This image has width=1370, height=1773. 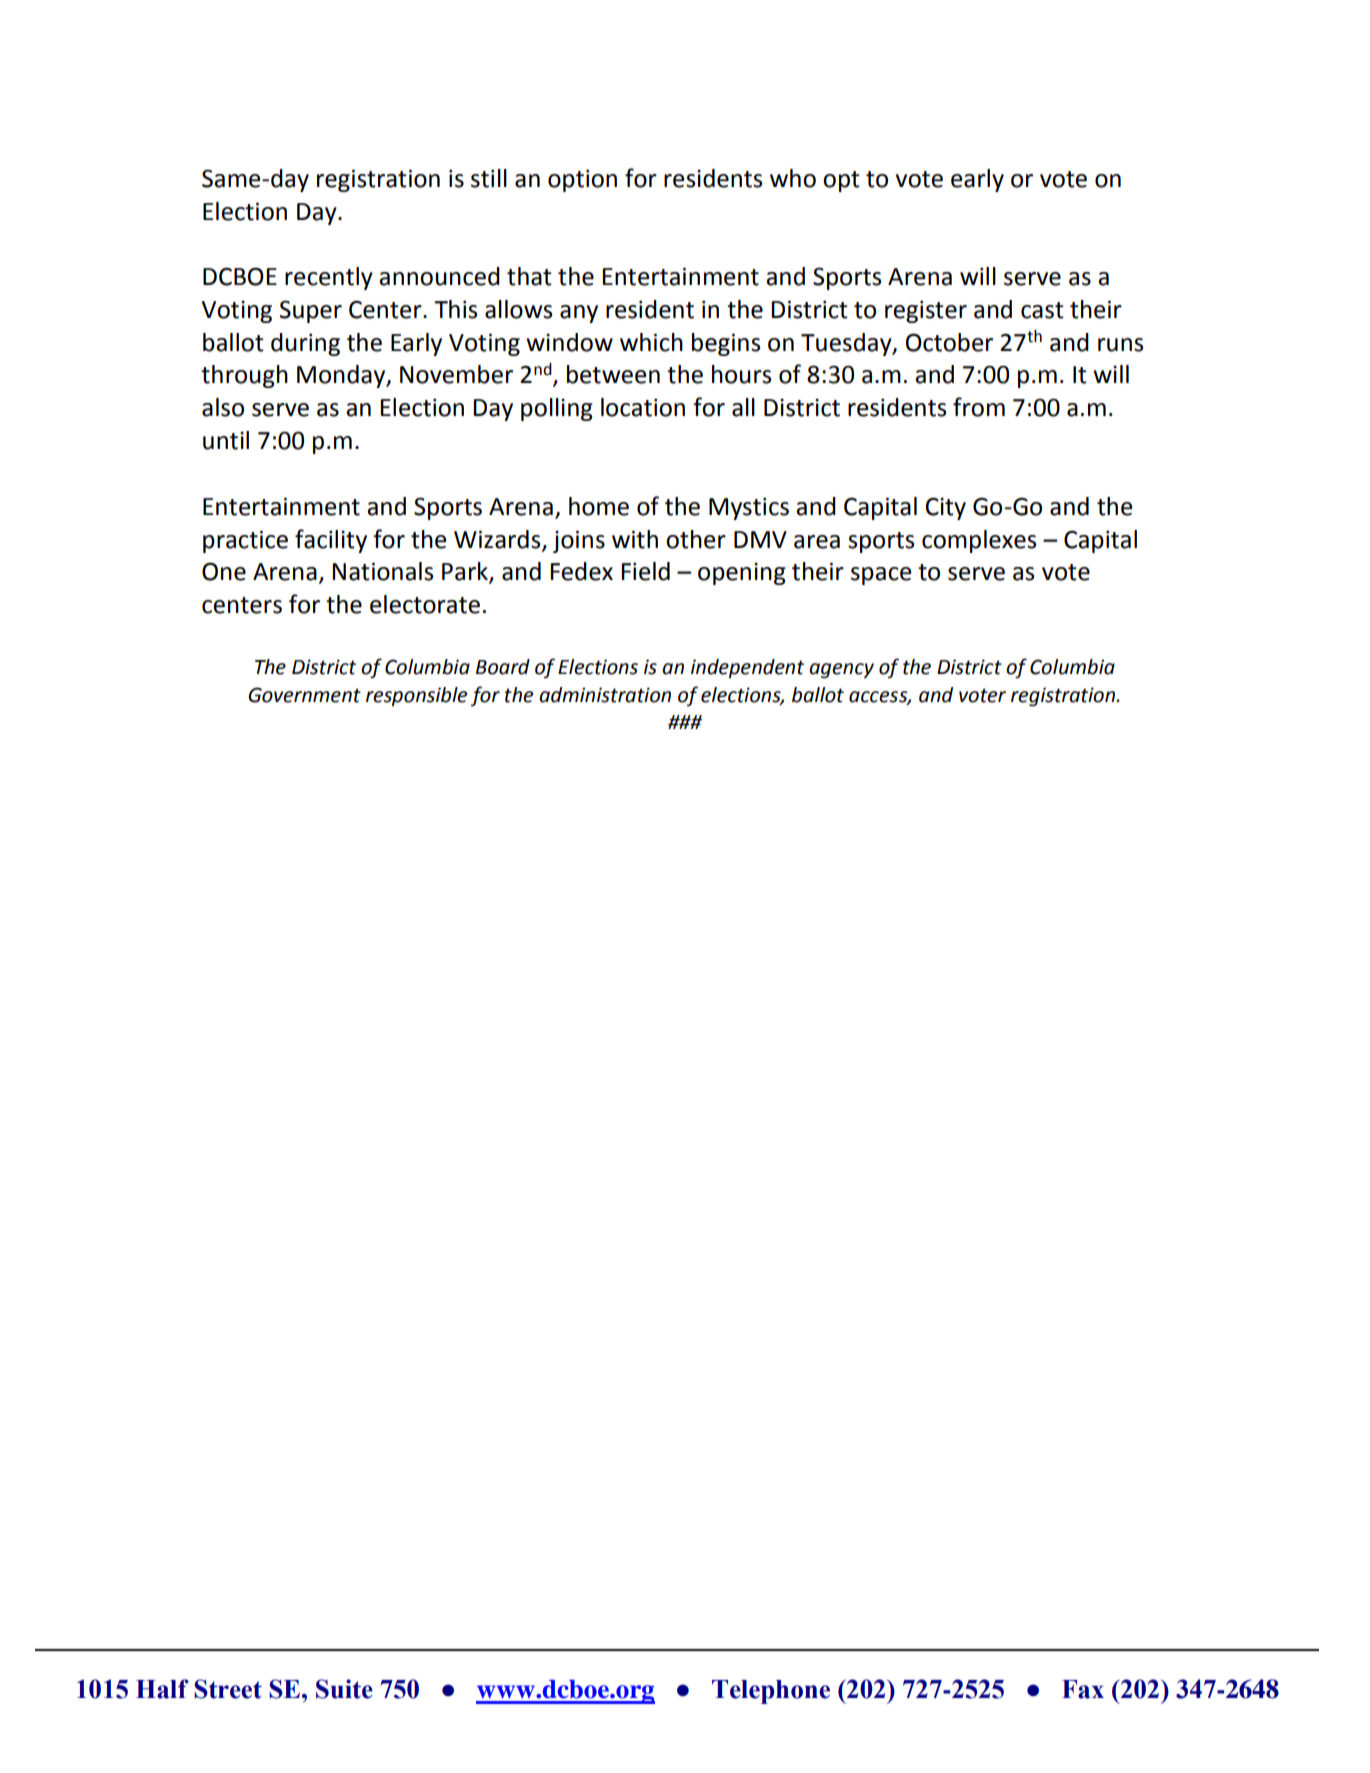 What do you see at coordinates (1042, 310) in the image?
I see `cast` at bounding box center [1042, 310].
